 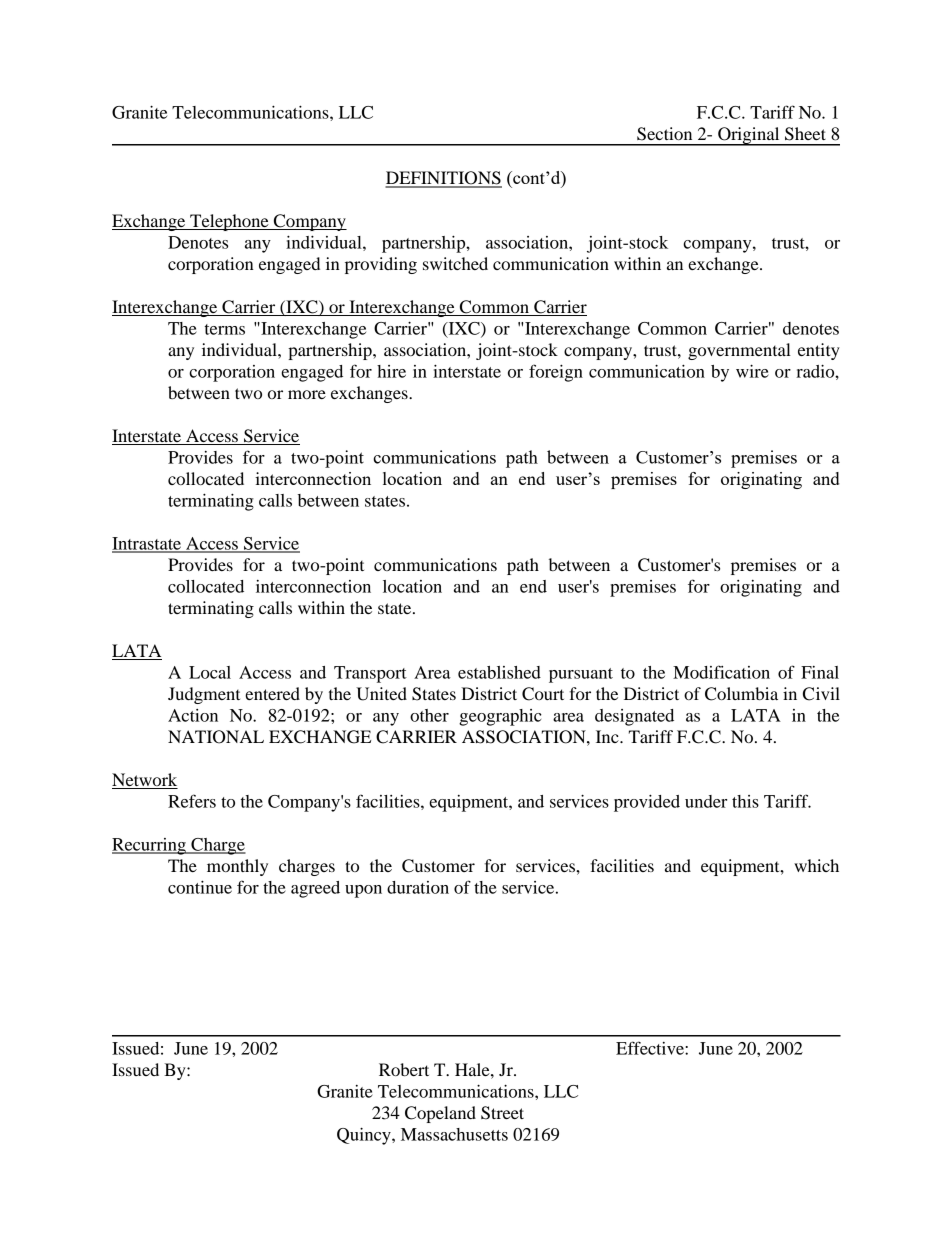 What do you see at coordinates (805, 134) in the screenshot?
I see `Sheet` at bounding box center [805, 134].
